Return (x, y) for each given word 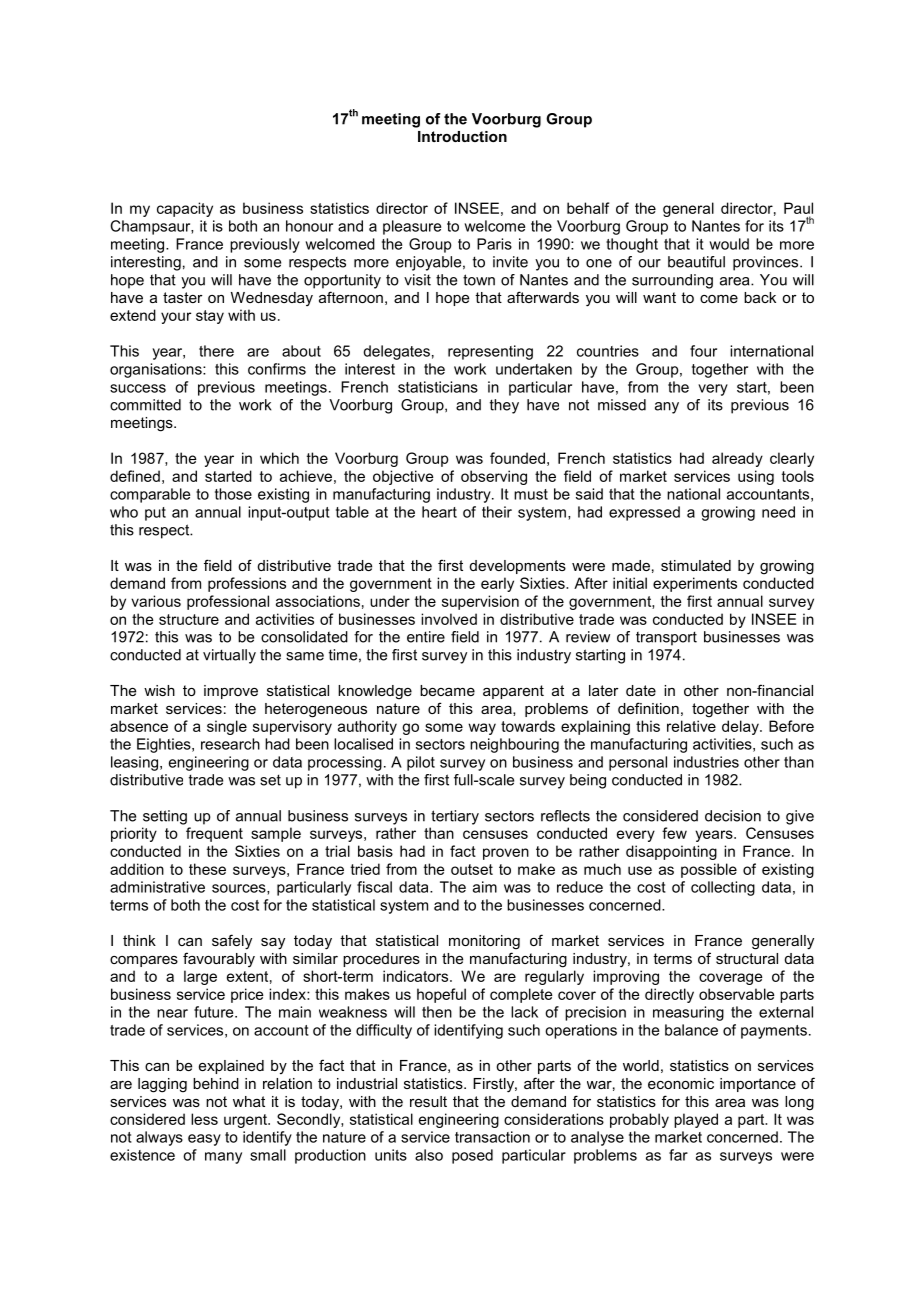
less (204, 1119)
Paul (798, 208)
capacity (185, 209)
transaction (492, 1137)
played (696, 1120)
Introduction (462, 136)
